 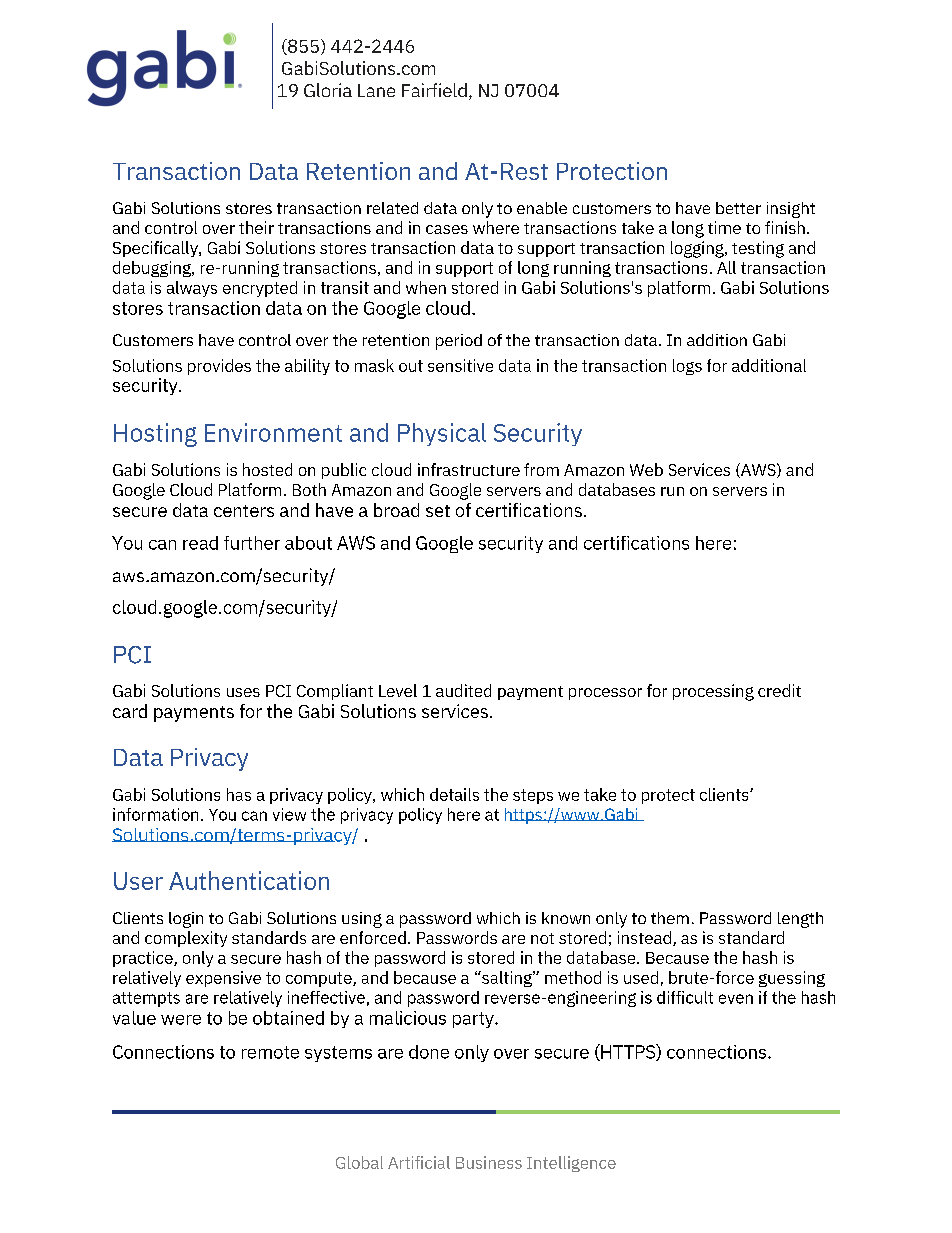 What do you see at coordinates (489, 1162) in the document?
I see `Business` at bounding box center [489, 1162].
